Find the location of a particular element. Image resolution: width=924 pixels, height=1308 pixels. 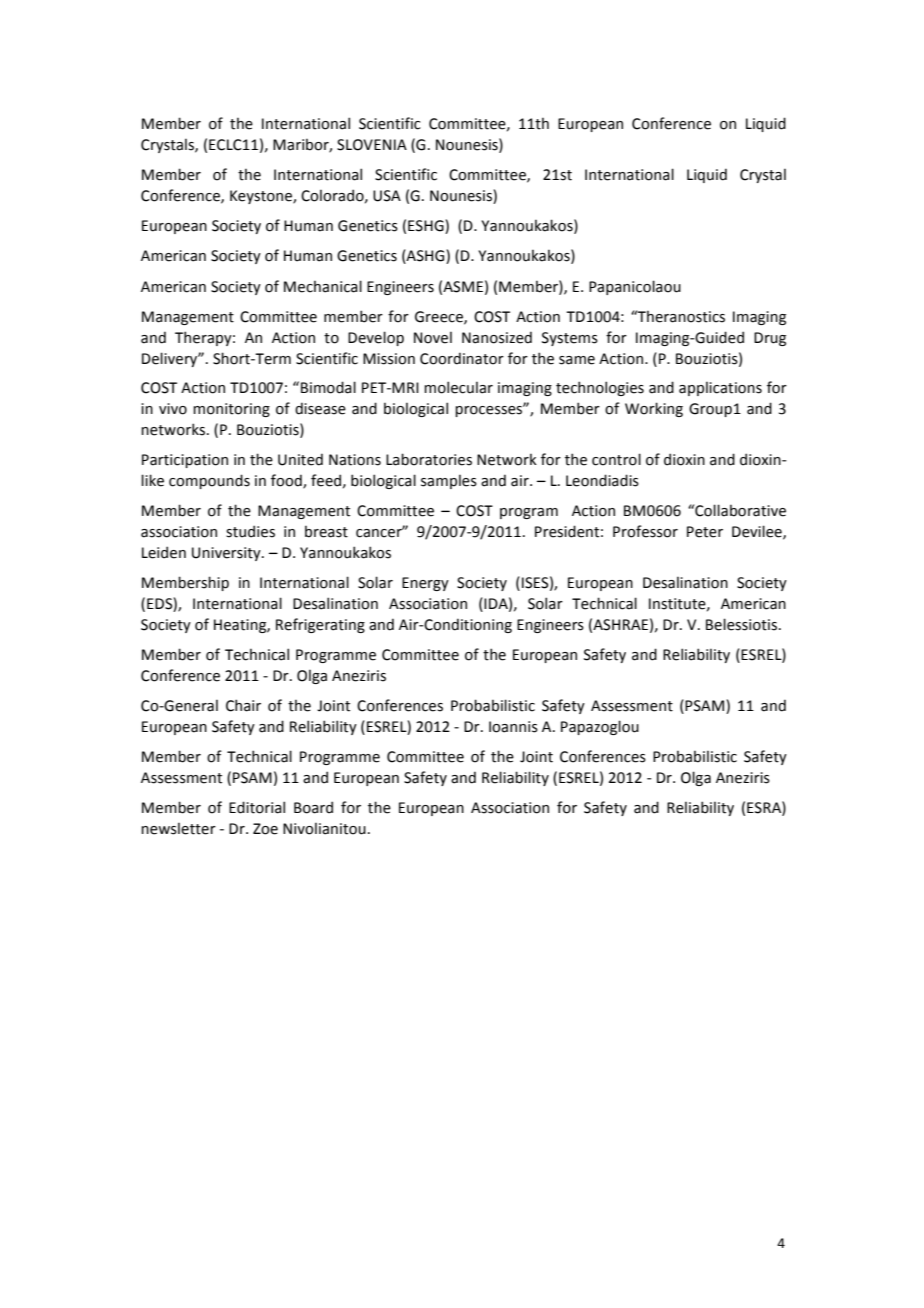

Nanosized is located at coordinates (497, 337).
